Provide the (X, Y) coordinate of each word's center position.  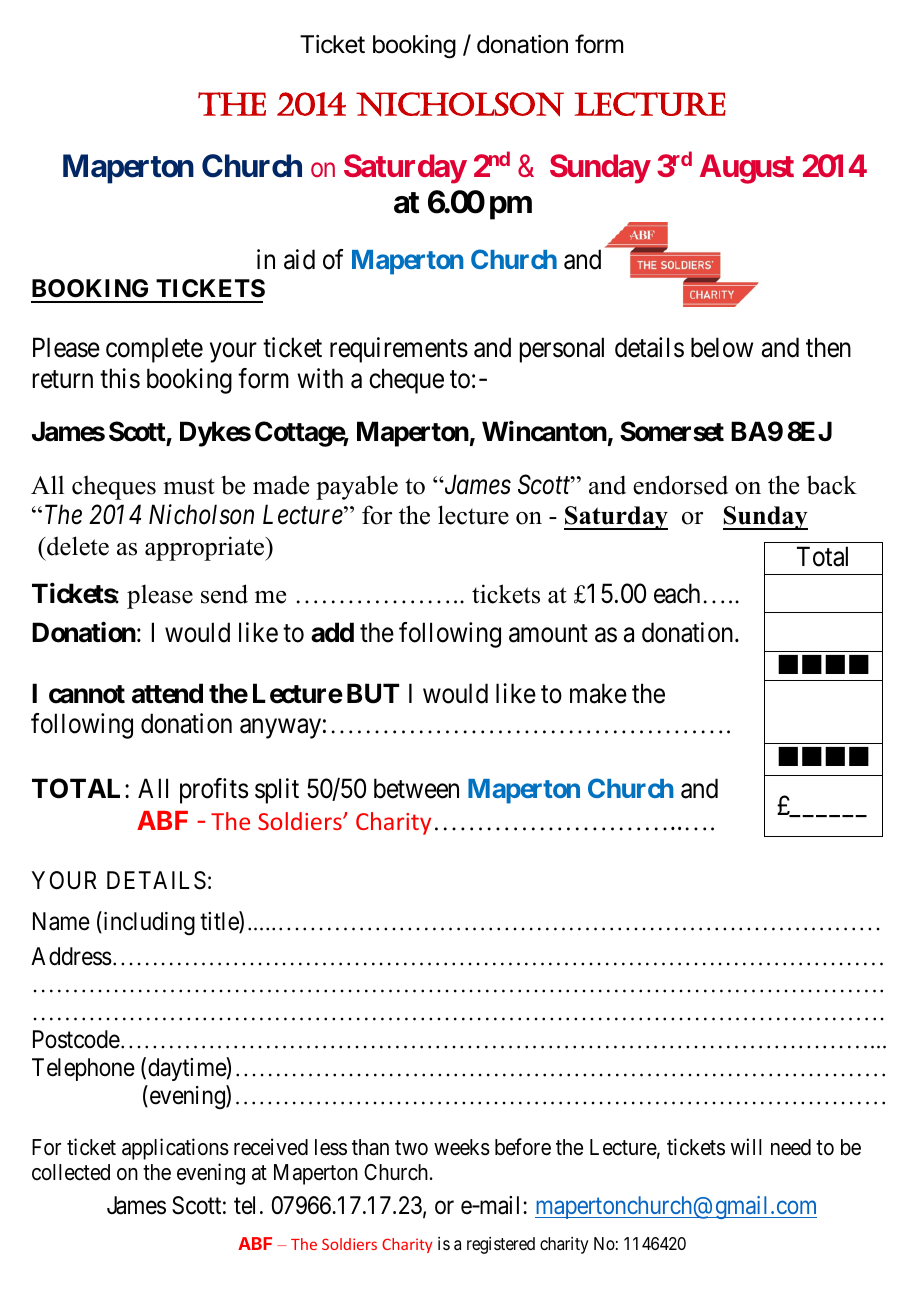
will (746, 1146)
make (598, 693)
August (747, 169)
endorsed (680, 485)
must (189, 486)
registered (501, 1245)
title (220, 922)
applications (175, 1149)
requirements (399, 350)
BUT (373, 693)
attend (167, 693)
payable (357, 487)
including (148, 923)
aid (299, 259)
